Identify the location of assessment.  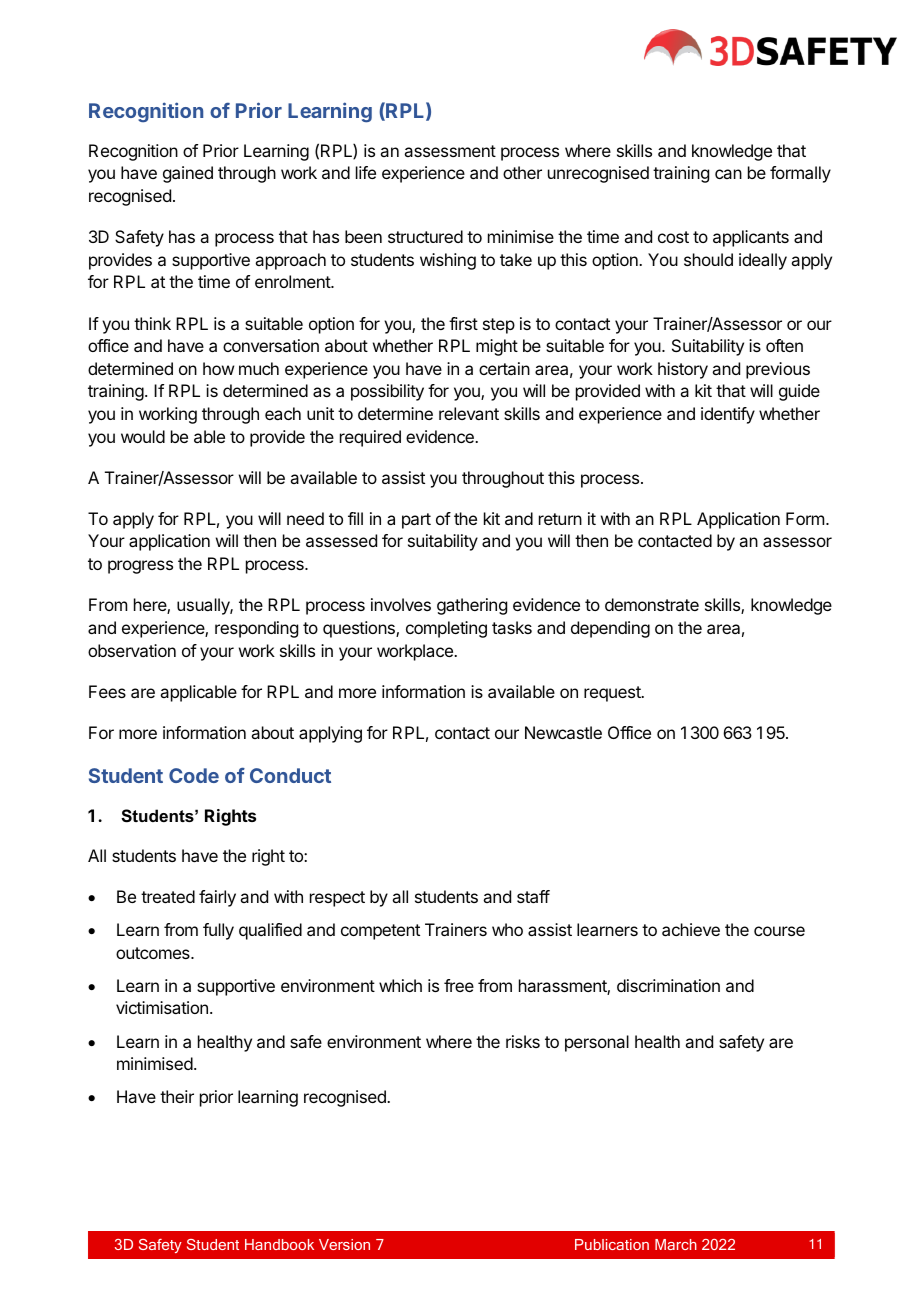
(450, 151).
